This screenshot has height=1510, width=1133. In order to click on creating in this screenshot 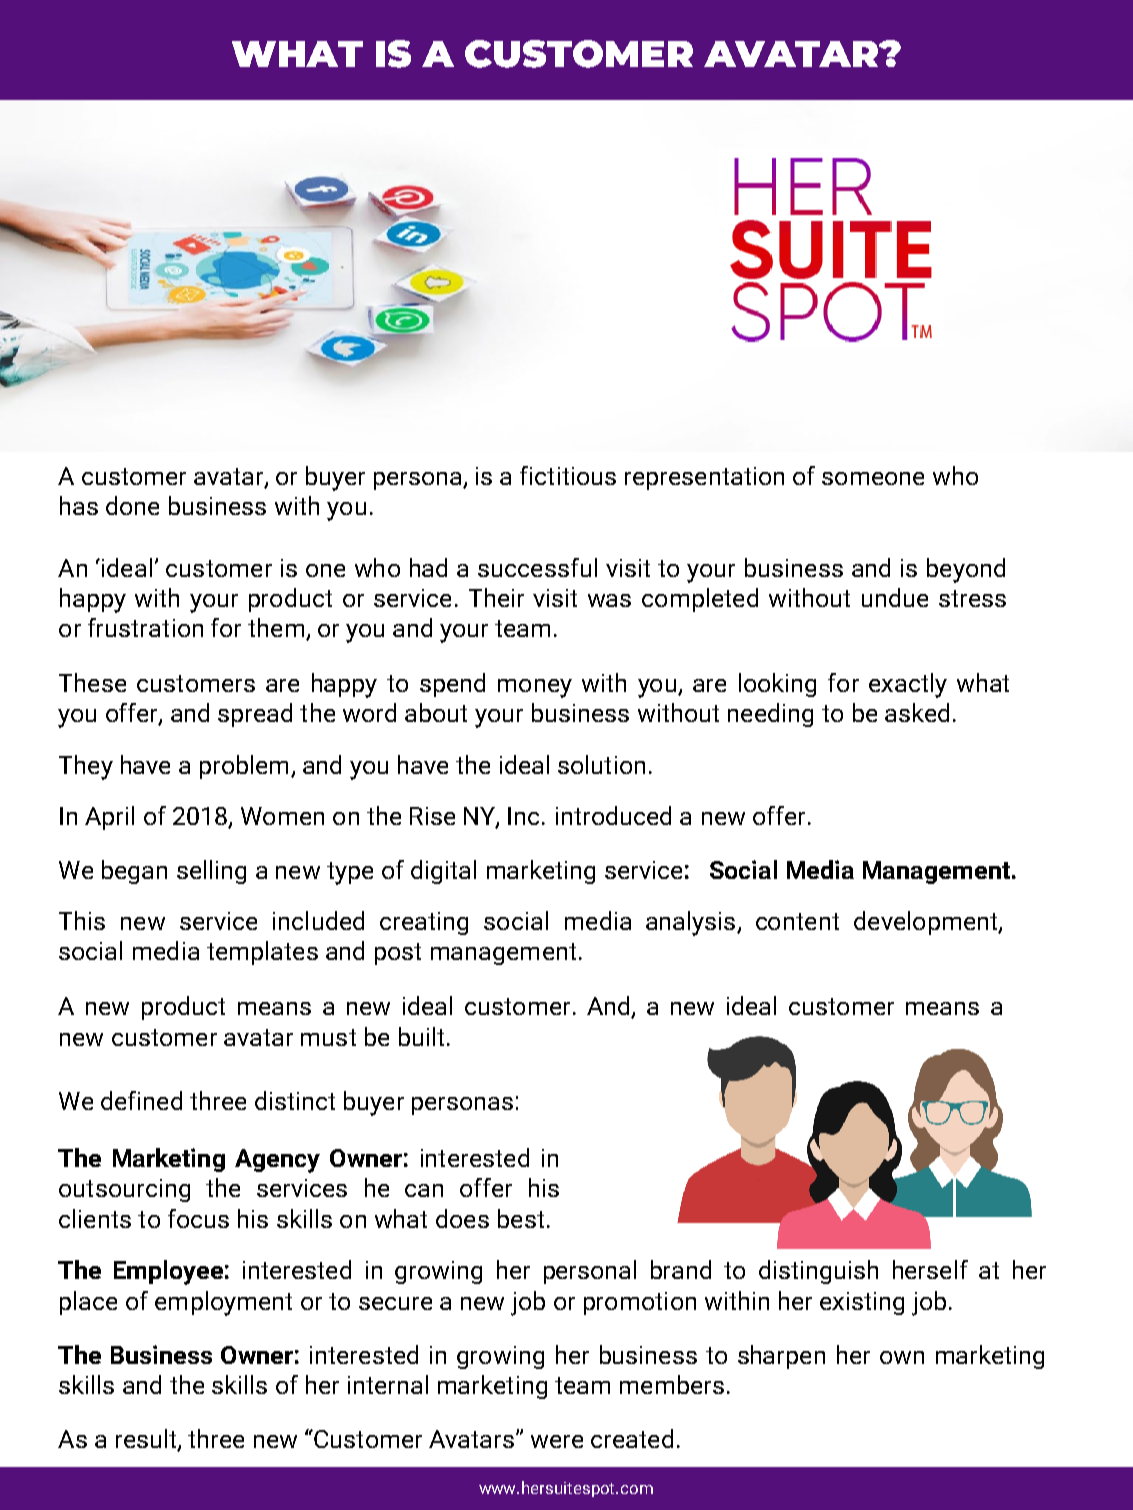, I will do `click(424, 923)`.
